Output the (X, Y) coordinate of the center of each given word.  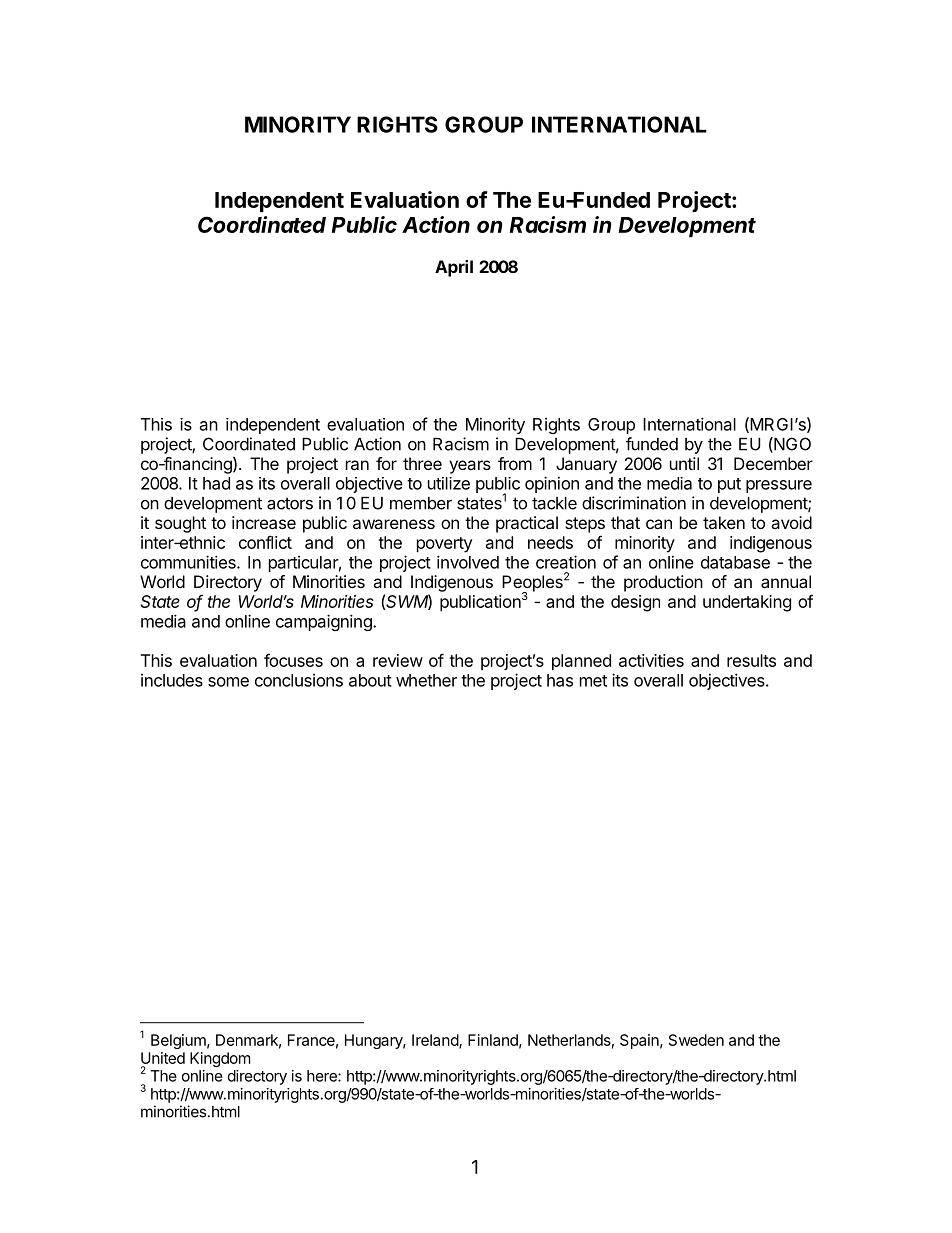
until (684, 463)
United (163, 1058)
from (515, 463)
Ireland (436, 1041)
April (454, 268)
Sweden (696, 1040)
